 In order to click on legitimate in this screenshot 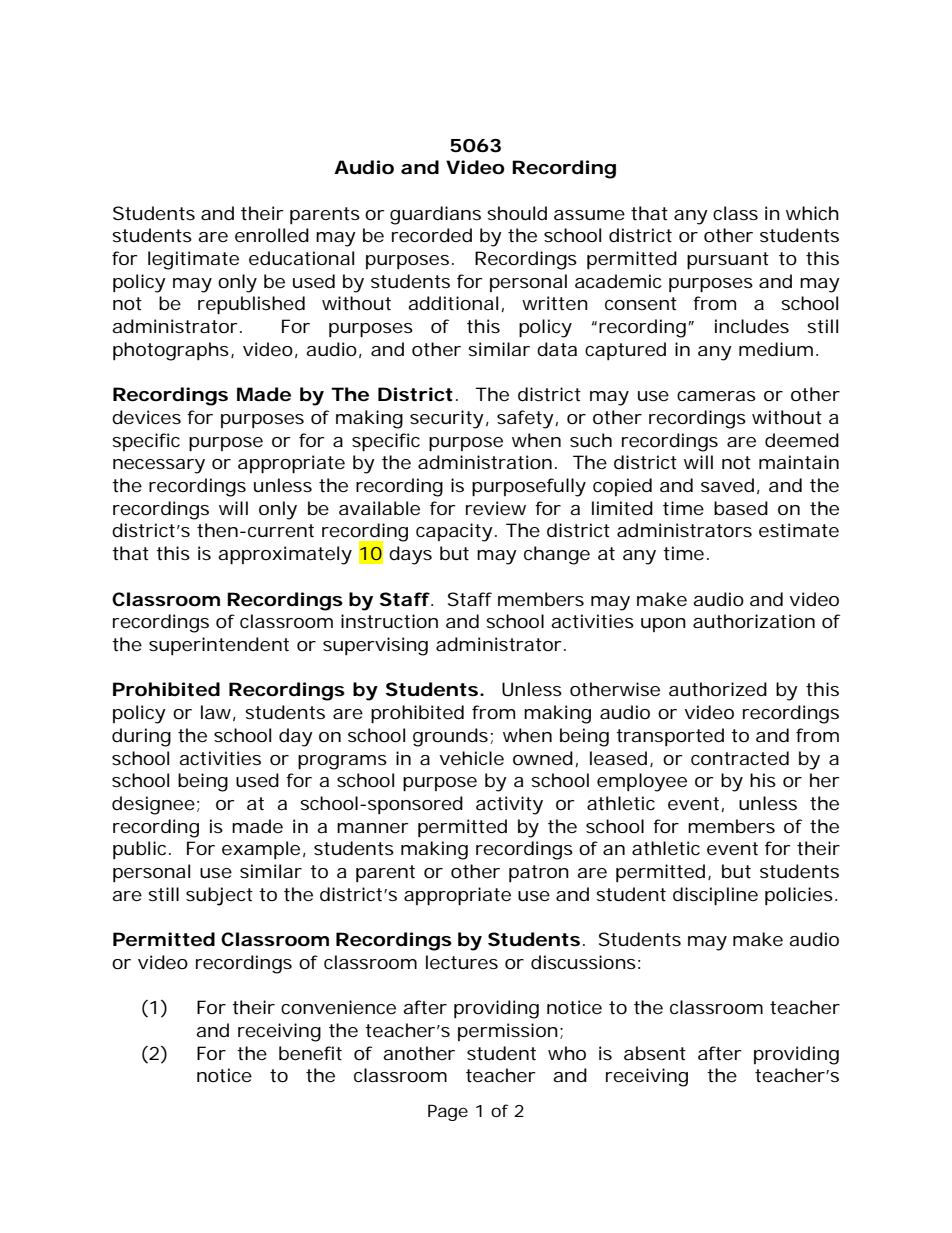, I will do `click(193, 260)`.
